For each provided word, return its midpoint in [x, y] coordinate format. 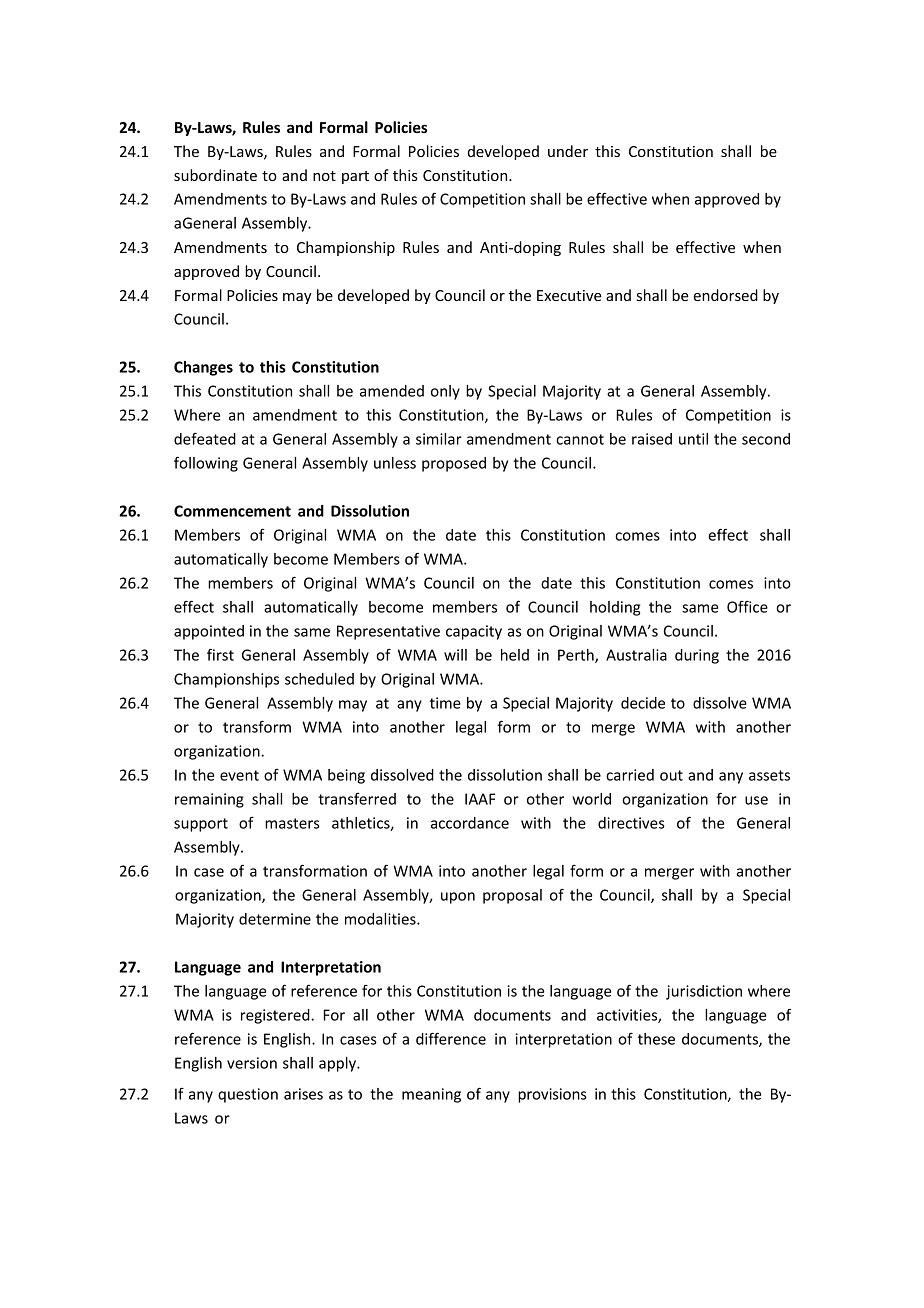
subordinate [215, 175]
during [697, 656]
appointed [209, 632]
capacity [474, 632]
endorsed [725, 295]
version [252, 1063]
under [568, 151]
